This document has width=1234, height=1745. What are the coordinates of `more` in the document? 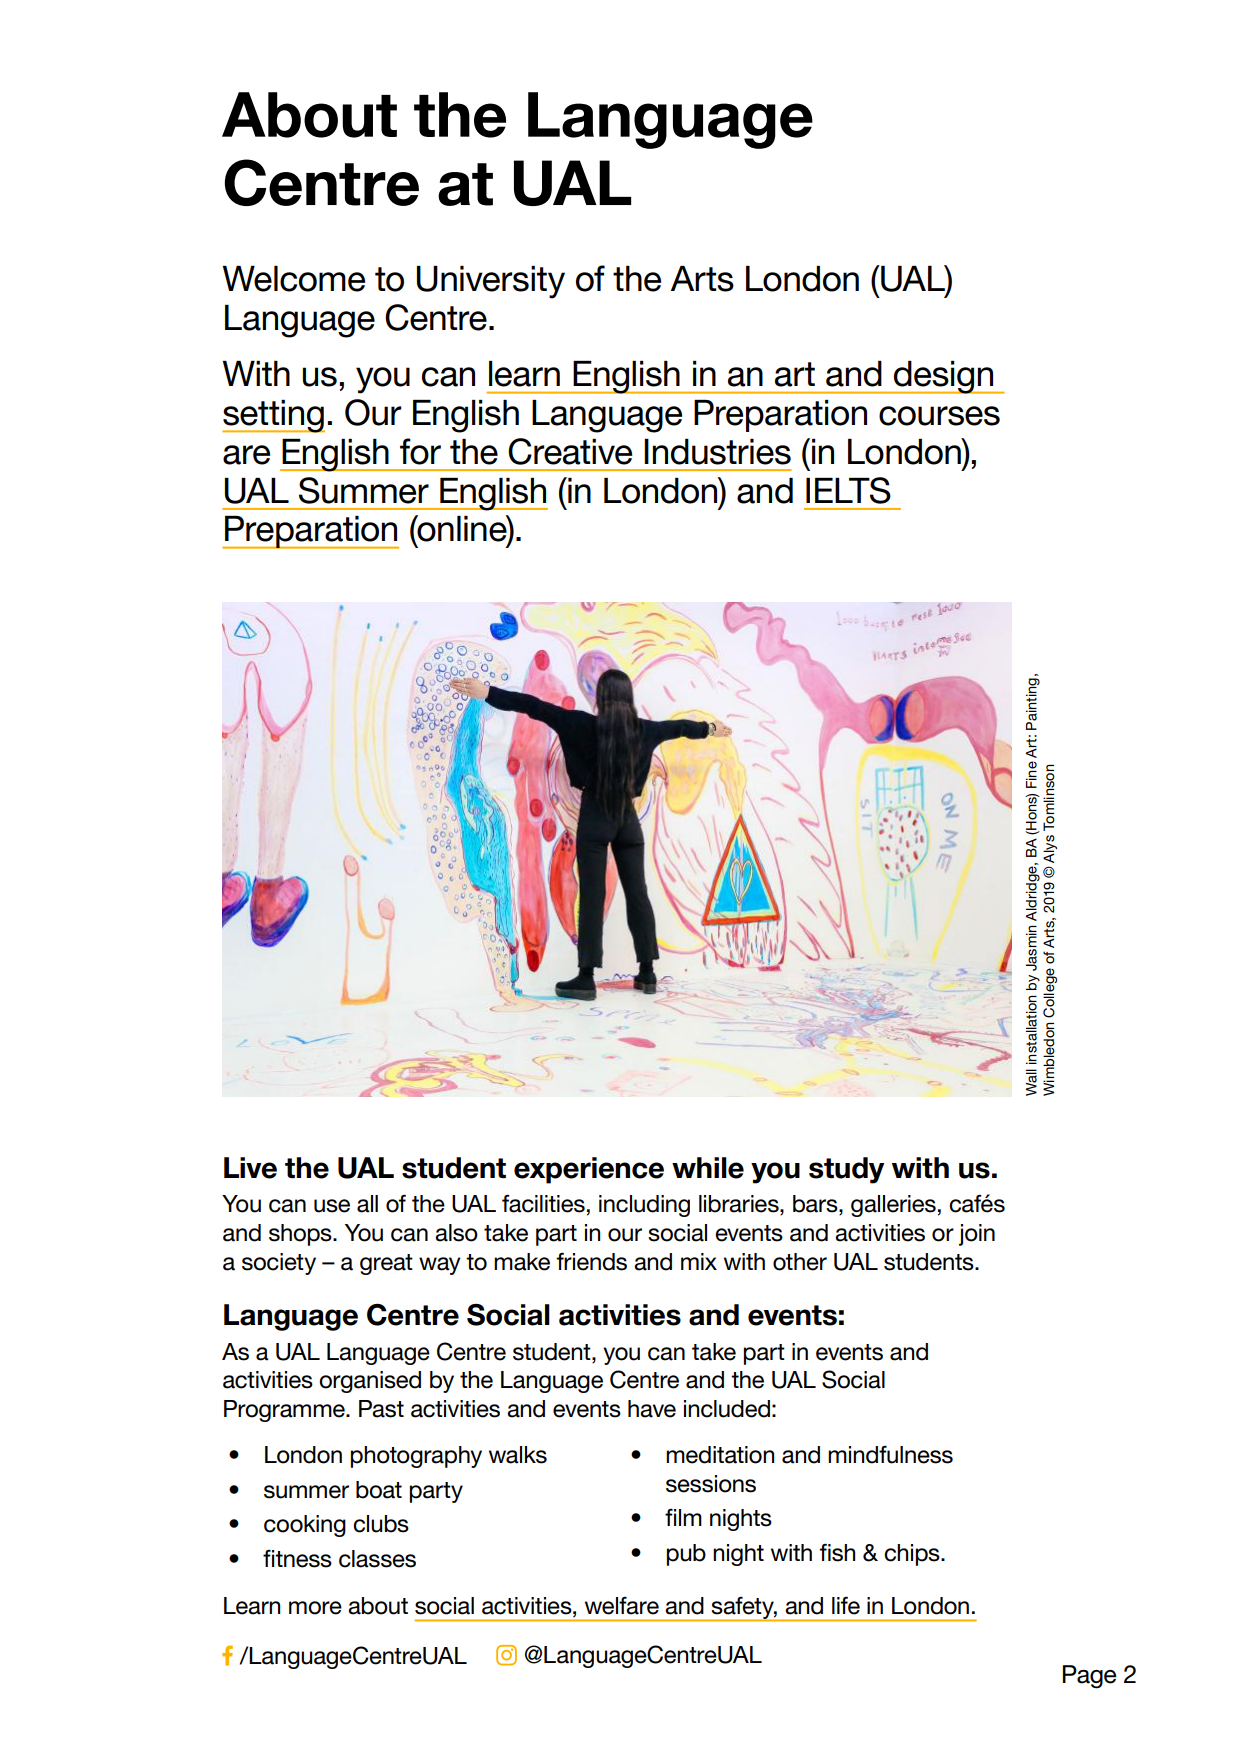 It's located at (315, 1608).
